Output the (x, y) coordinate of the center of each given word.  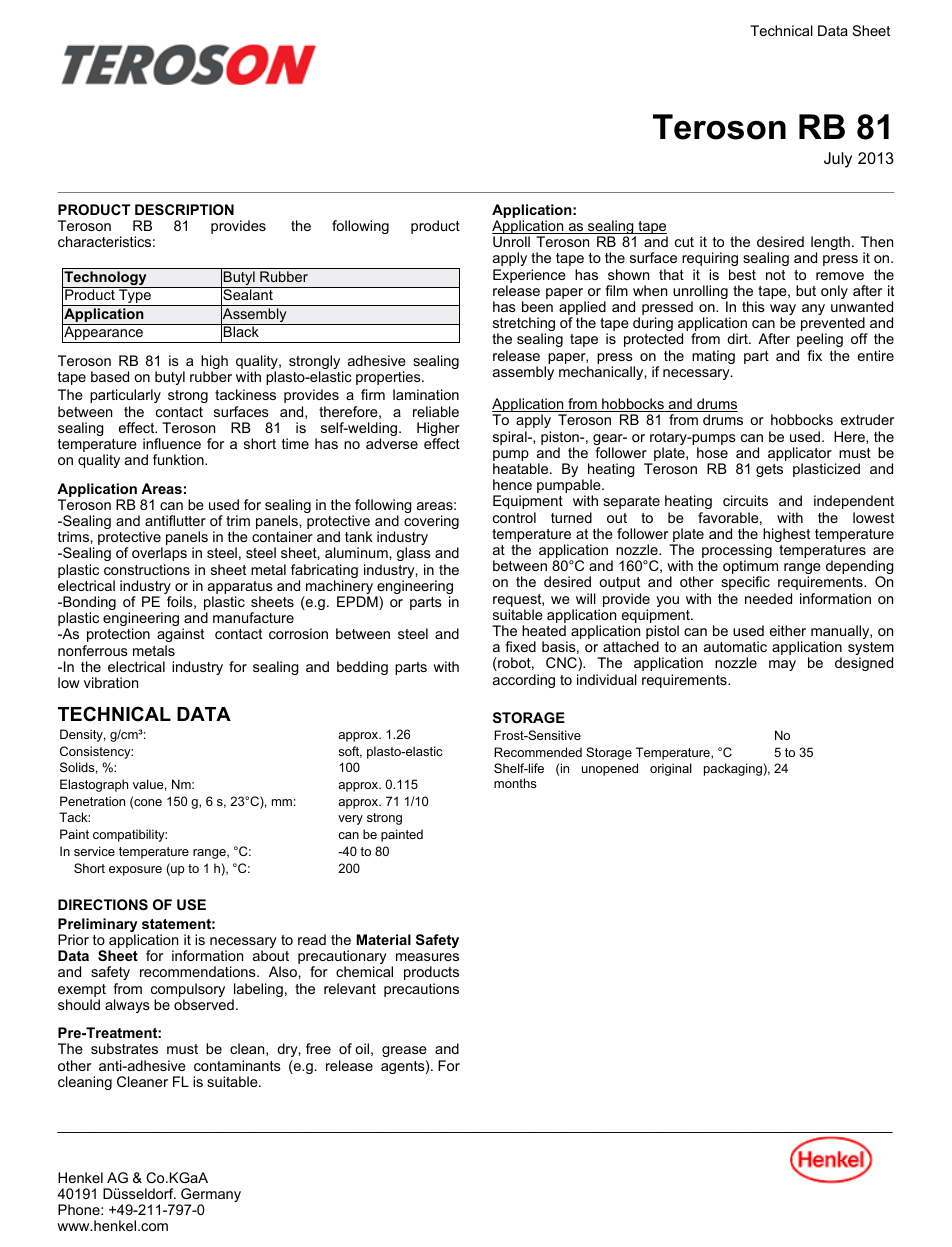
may (782, 665)
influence (172, 443)
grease (404, 1051)
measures (427, 957)
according (524, 681)
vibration (111, 682)
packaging (734, 769)
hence (512, 484)
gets (769, 470)
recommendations (199, 971)
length (830, 244)
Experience (529, 277)
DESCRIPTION (184, 209)
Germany (210, 1196)
